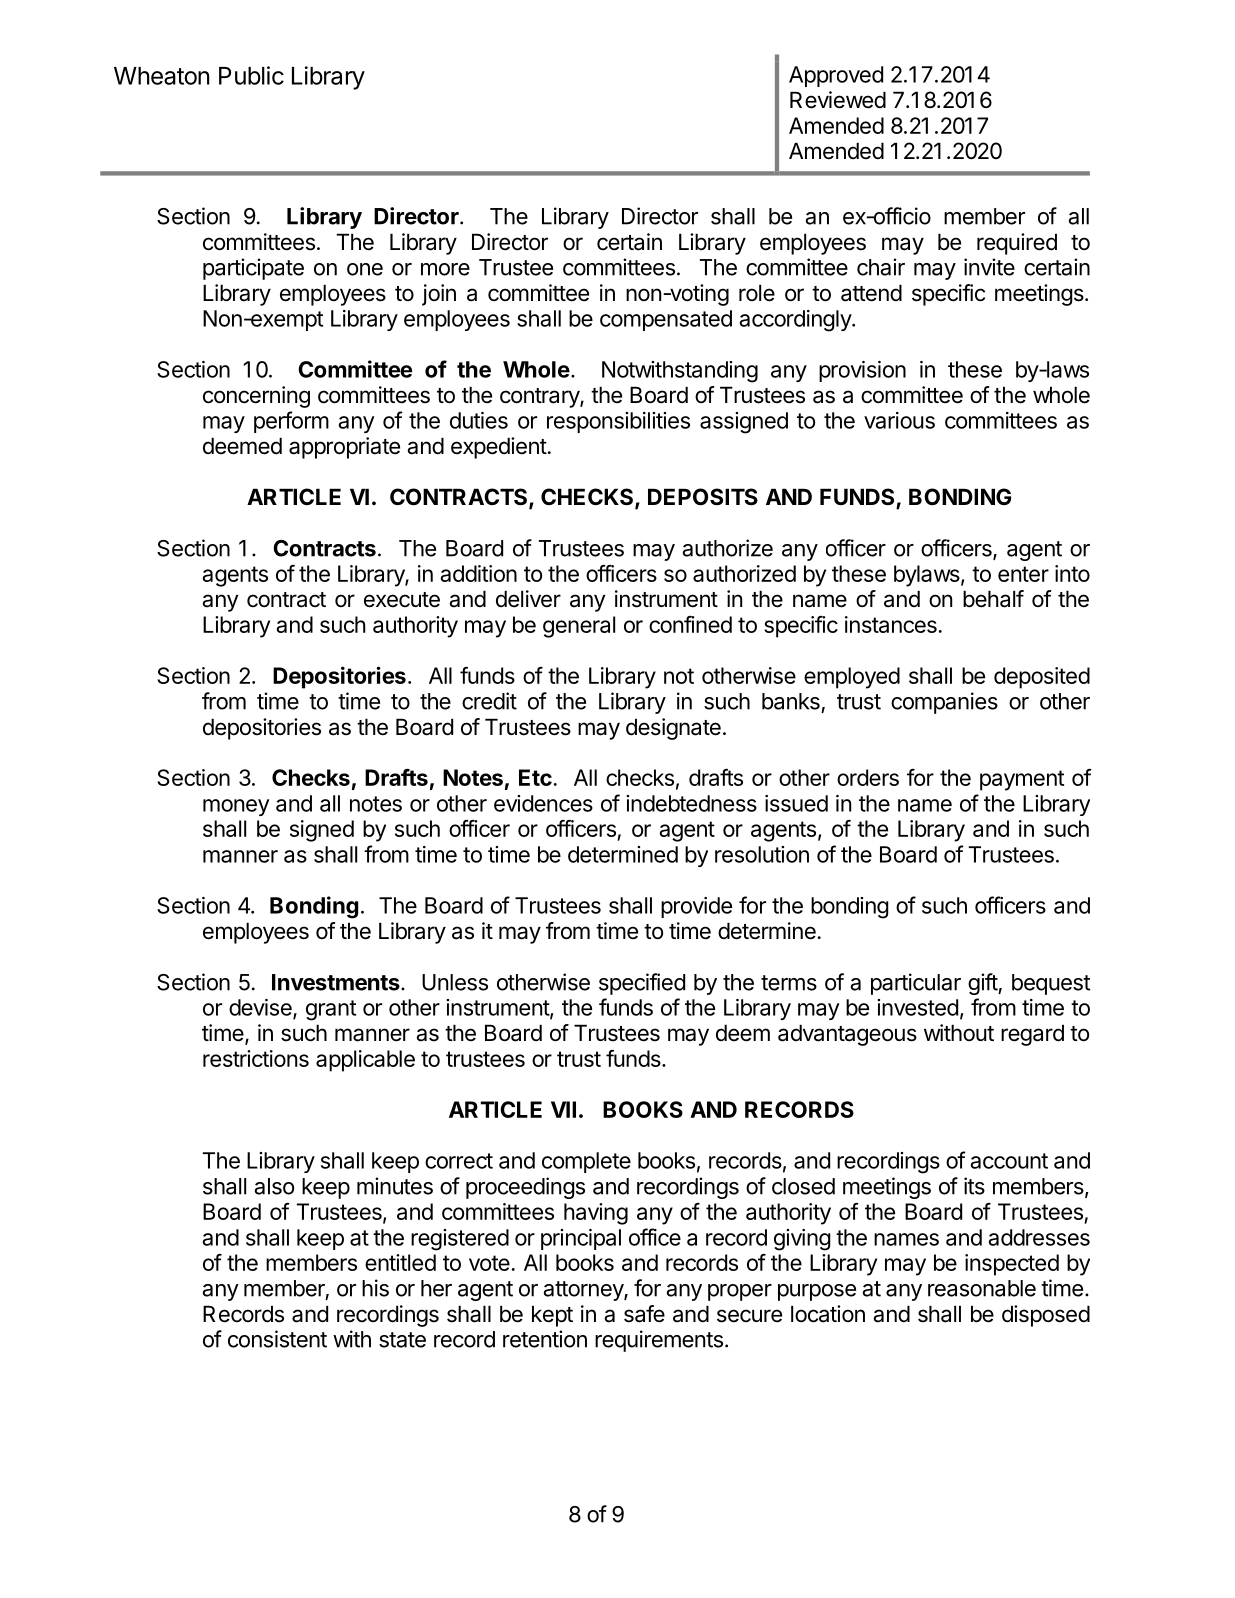  I want to click on Public, so click(251, 75).
